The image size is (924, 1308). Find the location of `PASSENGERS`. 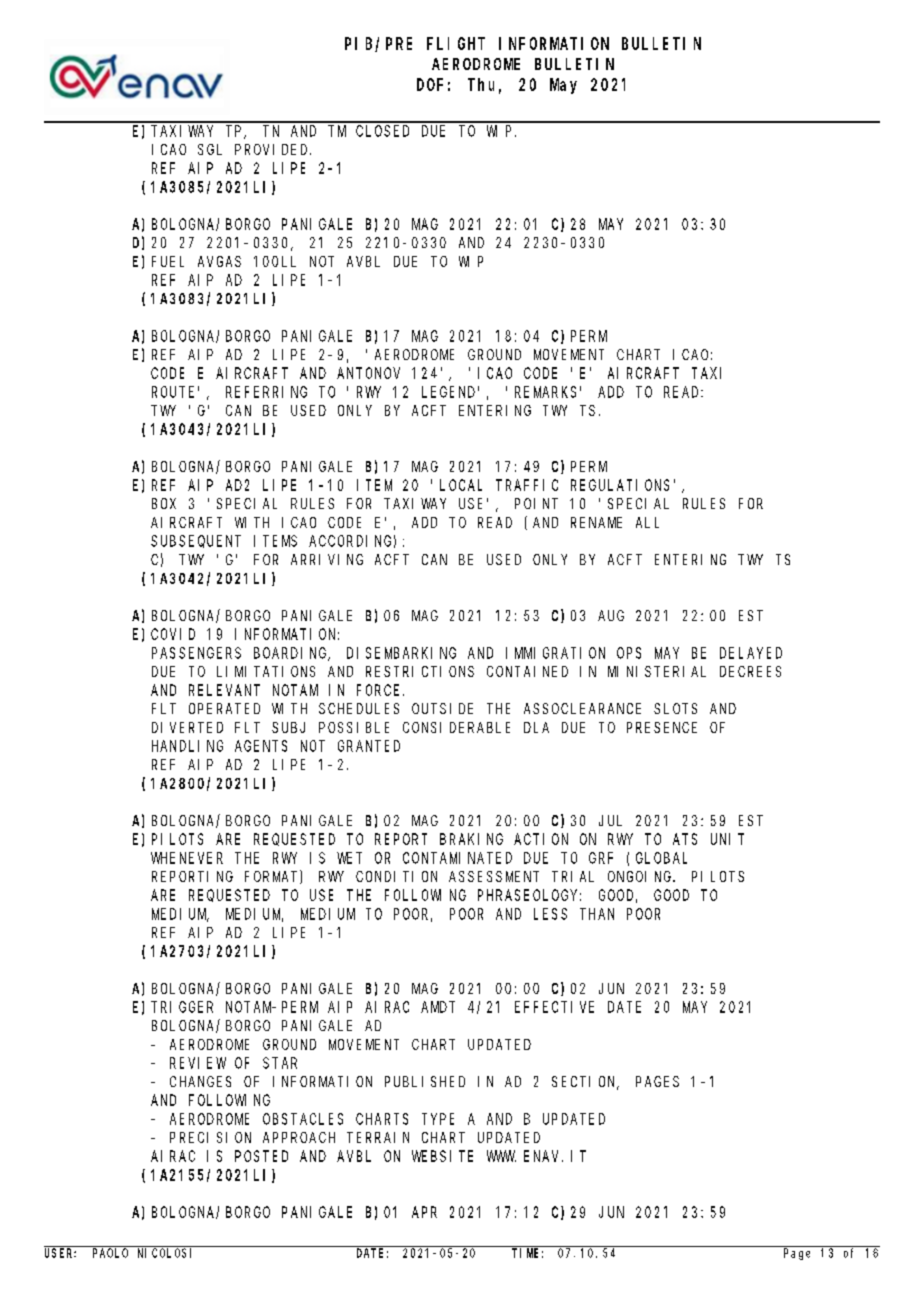

PASSENGERS is located at coordinates (196, 653).
